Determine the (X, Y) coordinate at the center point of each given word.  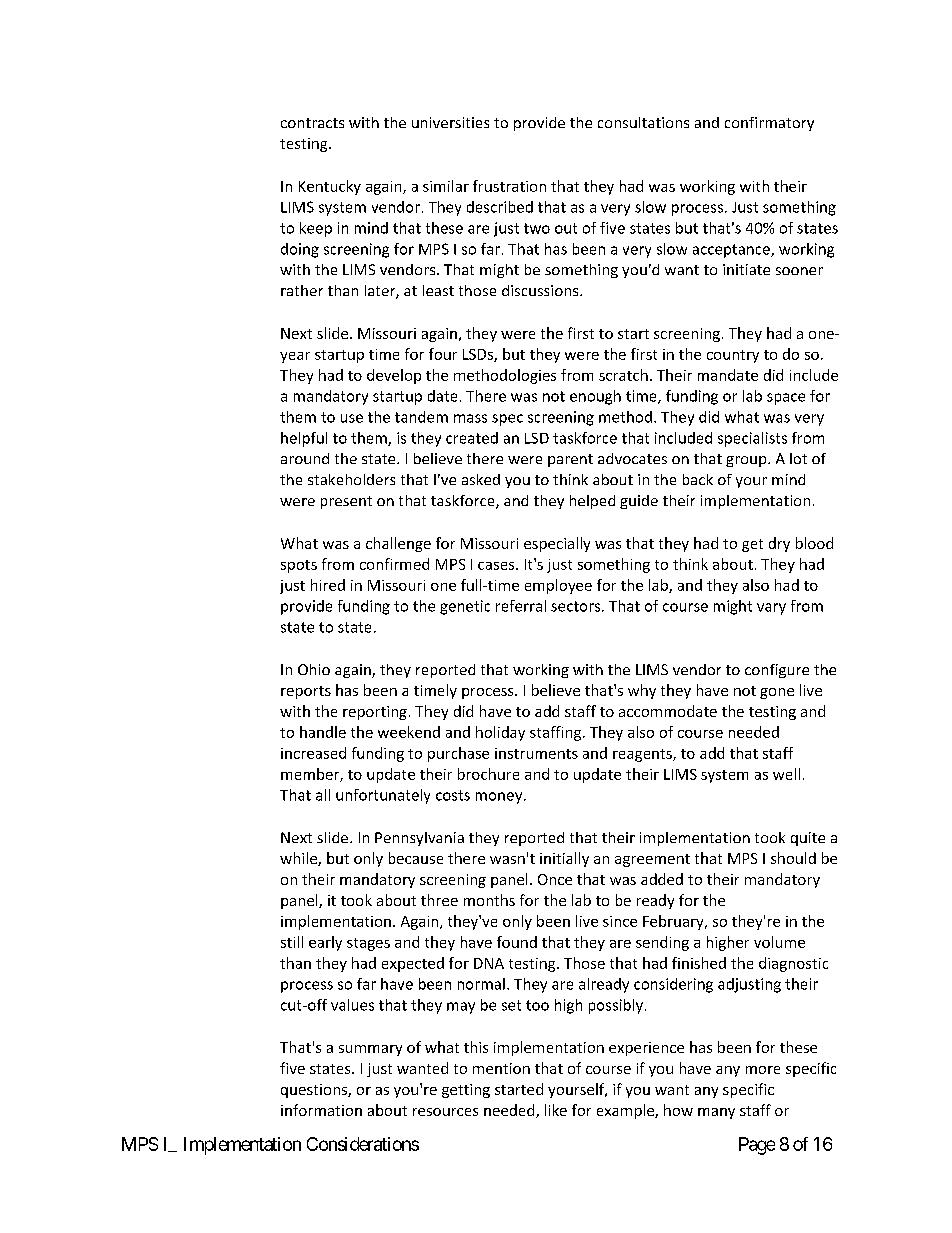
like (556, 1110)
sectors (577, 606)
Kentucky (330, 187)
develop (394, 376)
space (786, 399)
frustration (509, 186)
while (299, 859)
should (793, 858)
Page (757, 1146)
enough (595, 397)
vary (771, 609)
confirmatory (769, 124)
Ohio (314, 669)
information (321, 1110)
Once (555, 879)
